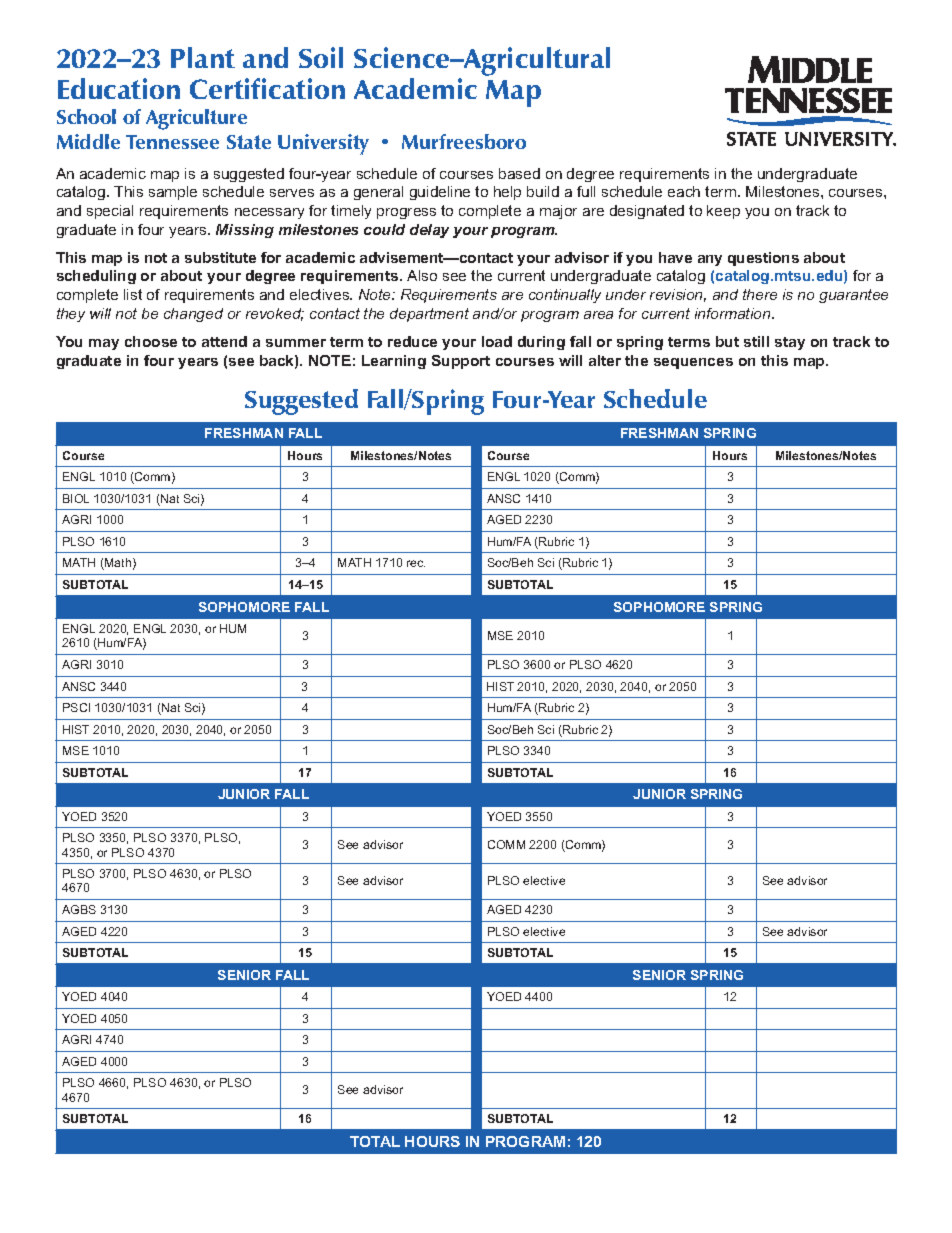 Image resolution: width=952 pixels, height=1233 pixels. Describe the element at coordinates (461, 362) in the image. I see `Support` at that location.
